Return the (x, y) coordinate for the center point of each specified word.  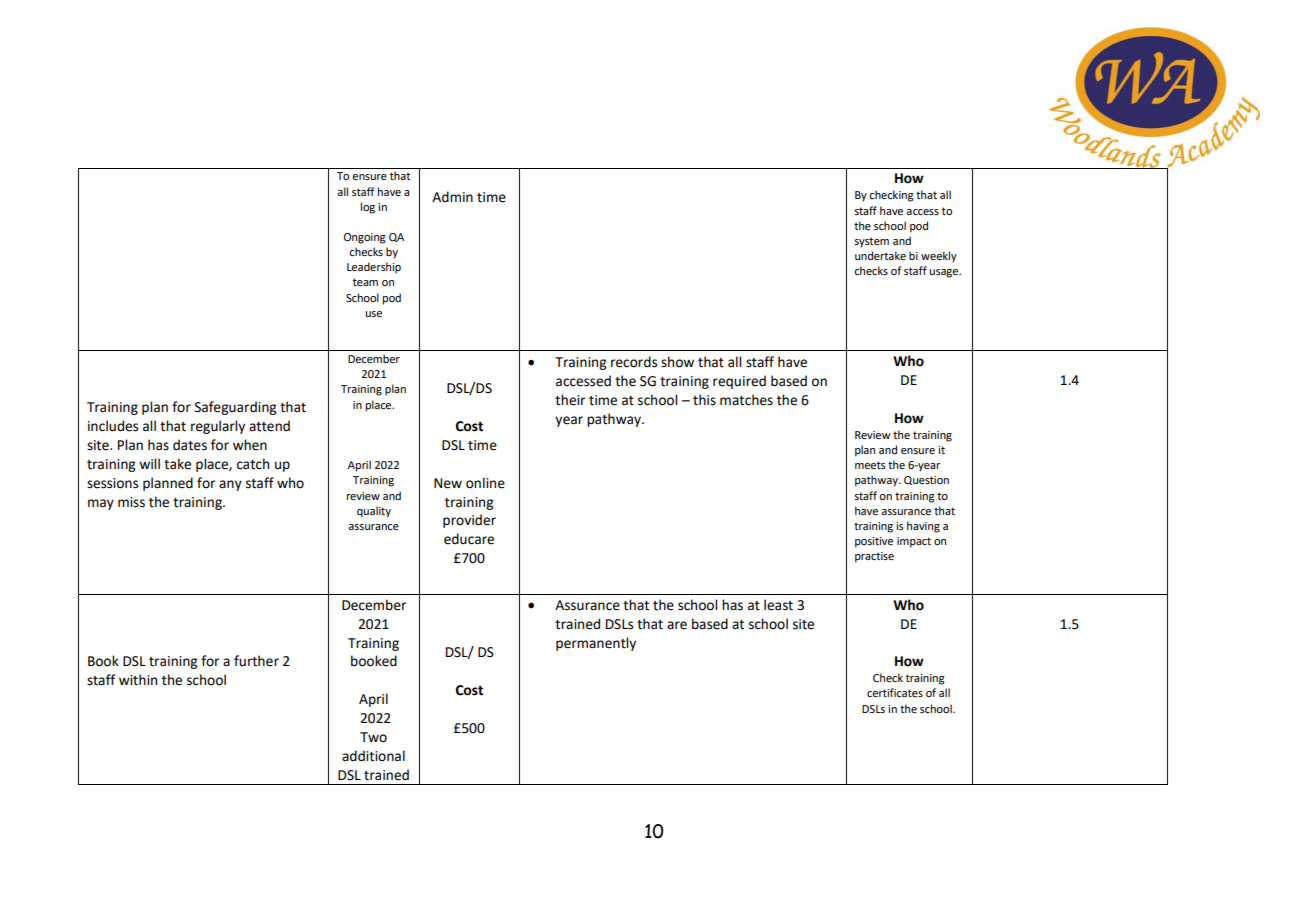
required (739, 382)
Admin (452, 197)
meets (870, 465)
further (256, 661)
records (634, 362)
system (871, 242)
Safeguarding (235, 408)
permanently (596, 644)
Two (373, 737)
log (368, 208)
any (230, 485)
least (778, 605)
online (485, 483)
